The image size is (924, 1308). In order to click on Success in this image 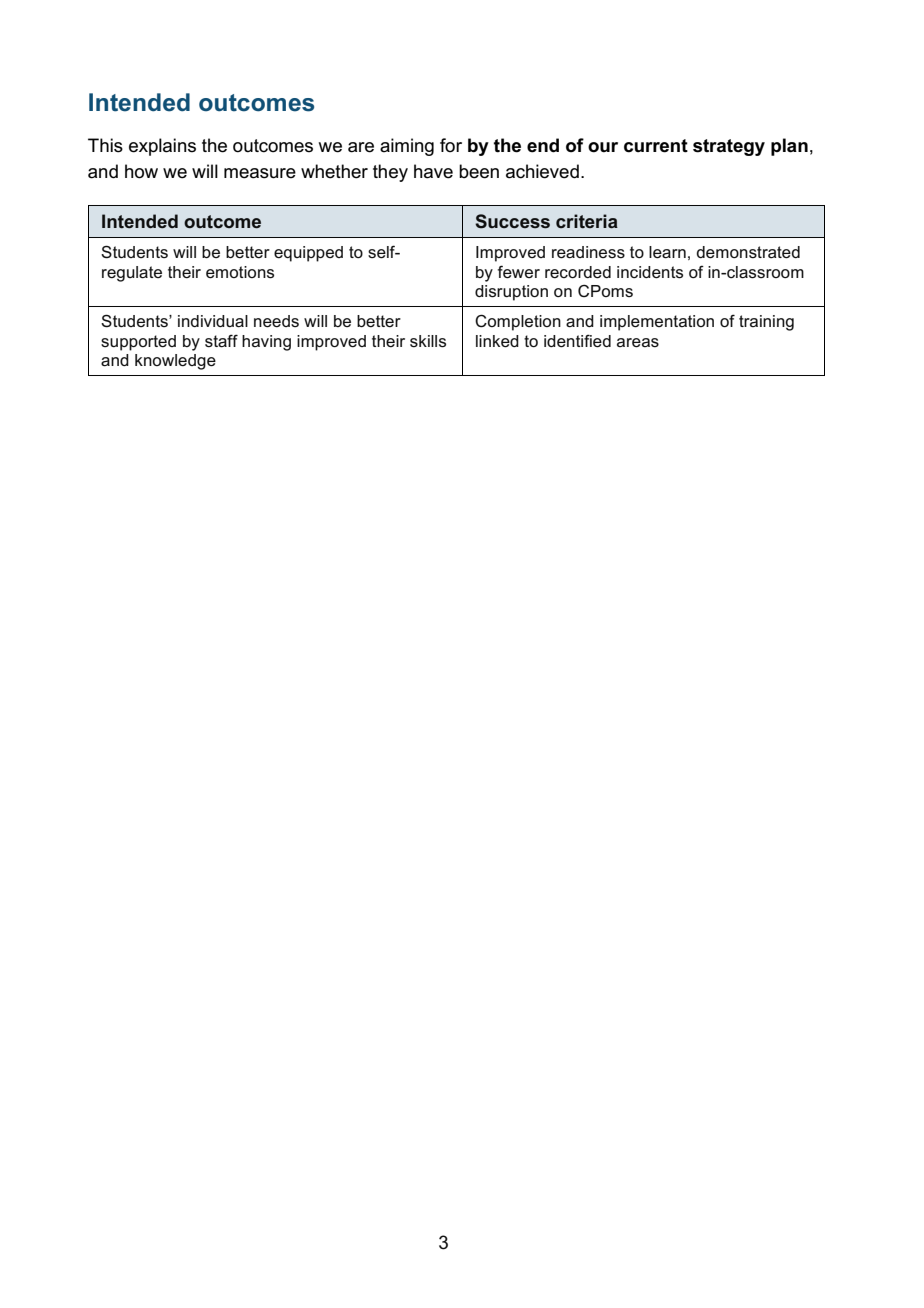, I will do `click(512, 221)`.
